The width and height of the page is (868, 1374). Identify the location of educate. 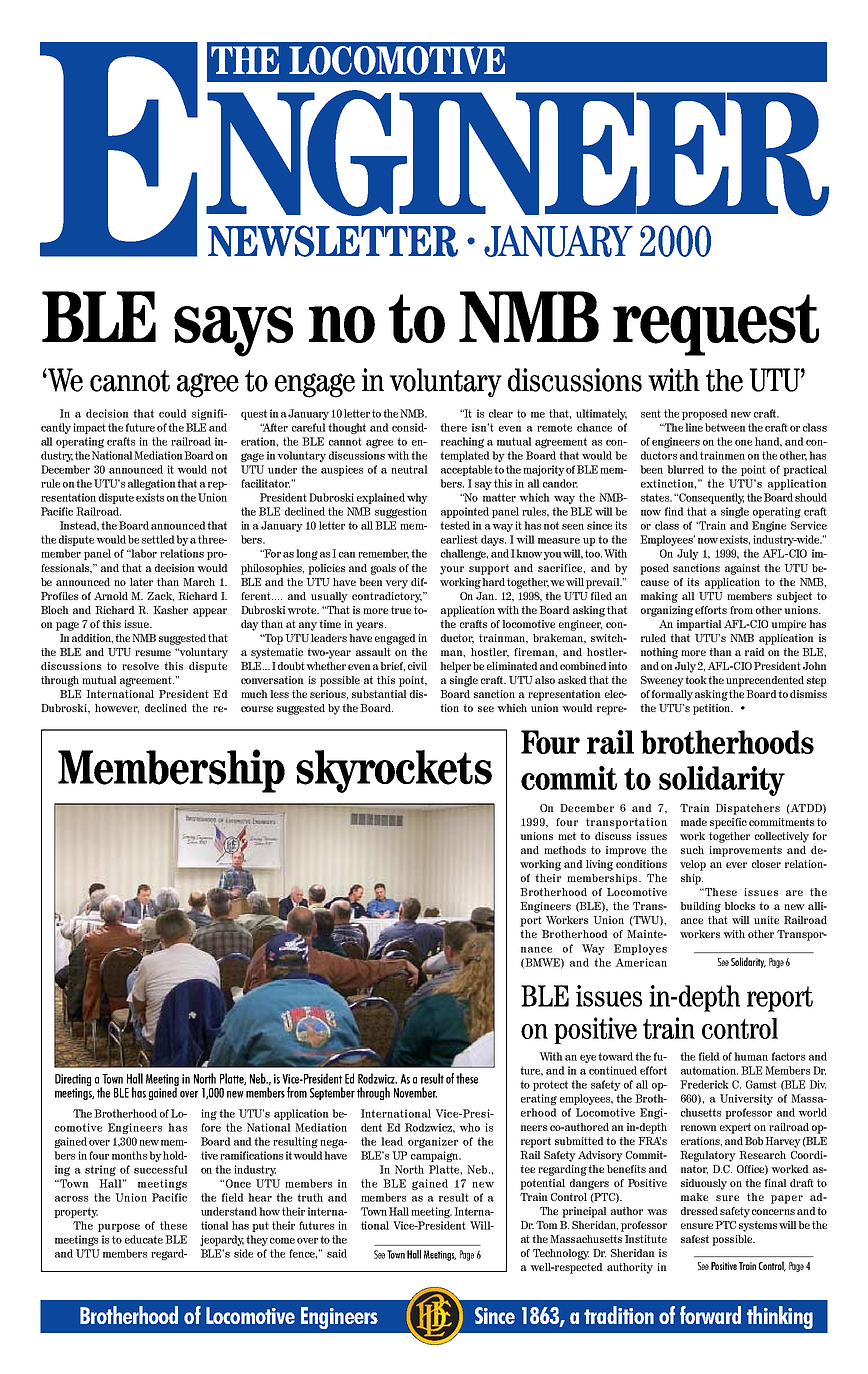
(144, 1239).
